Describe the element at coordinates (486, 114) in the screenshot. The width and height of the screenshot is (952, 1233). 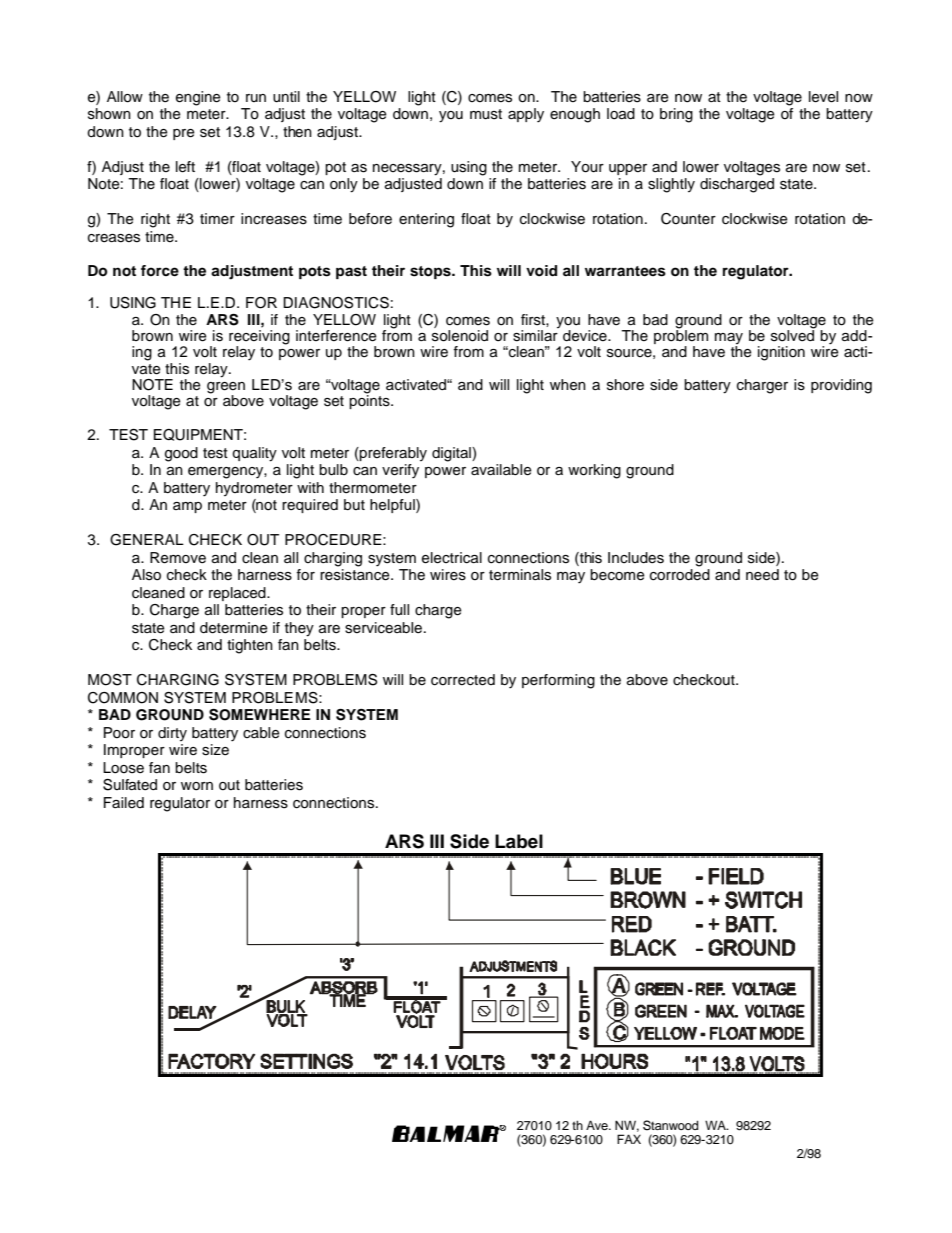
I see `must` at that location.
